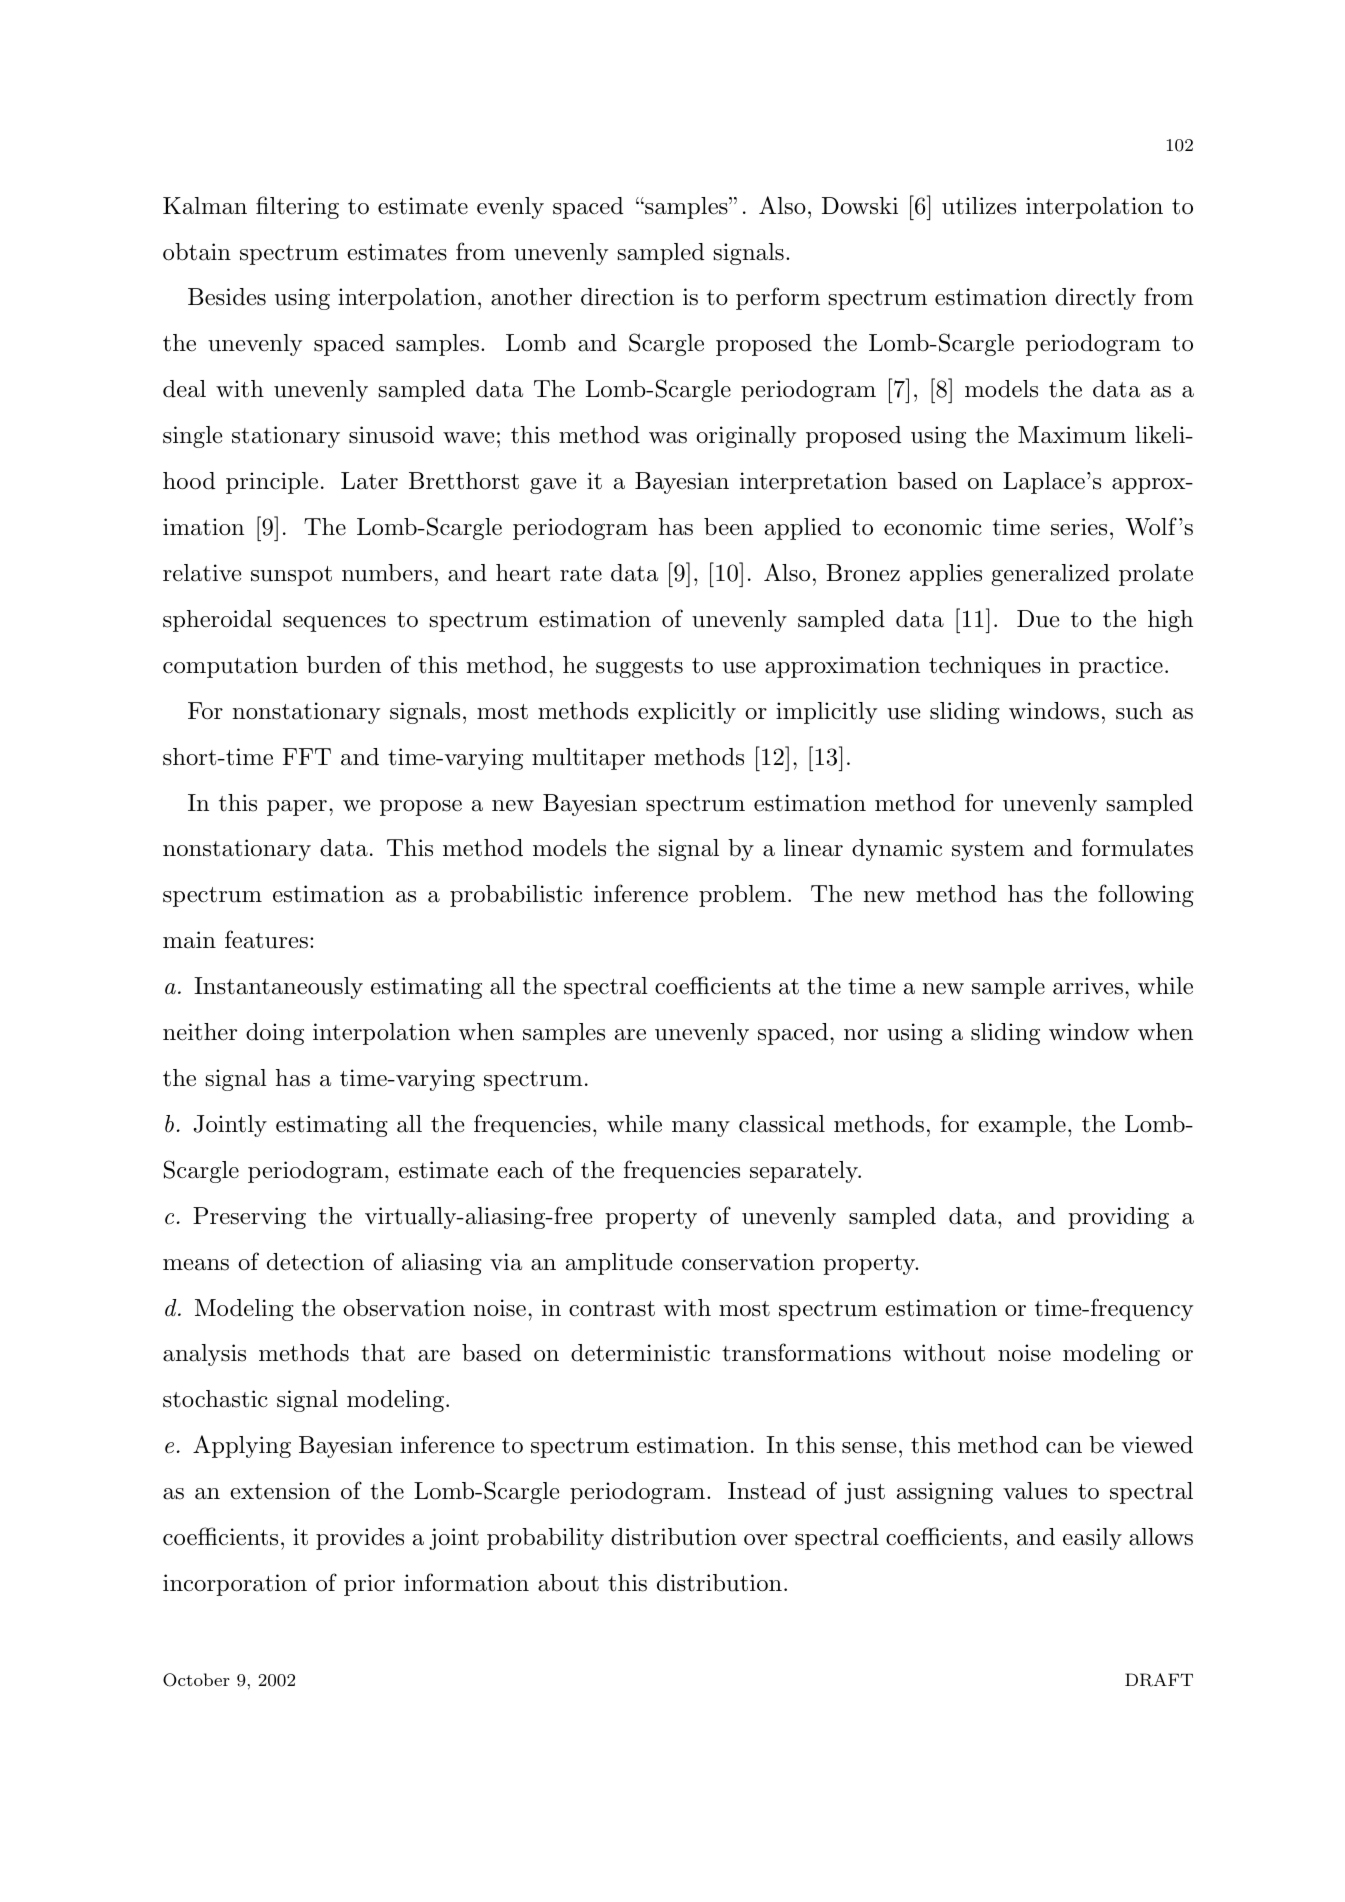  What do you see at coordinates (1118, 1218) in the screenshot?
I see `providing` at bounding box center [1118, 1218].
